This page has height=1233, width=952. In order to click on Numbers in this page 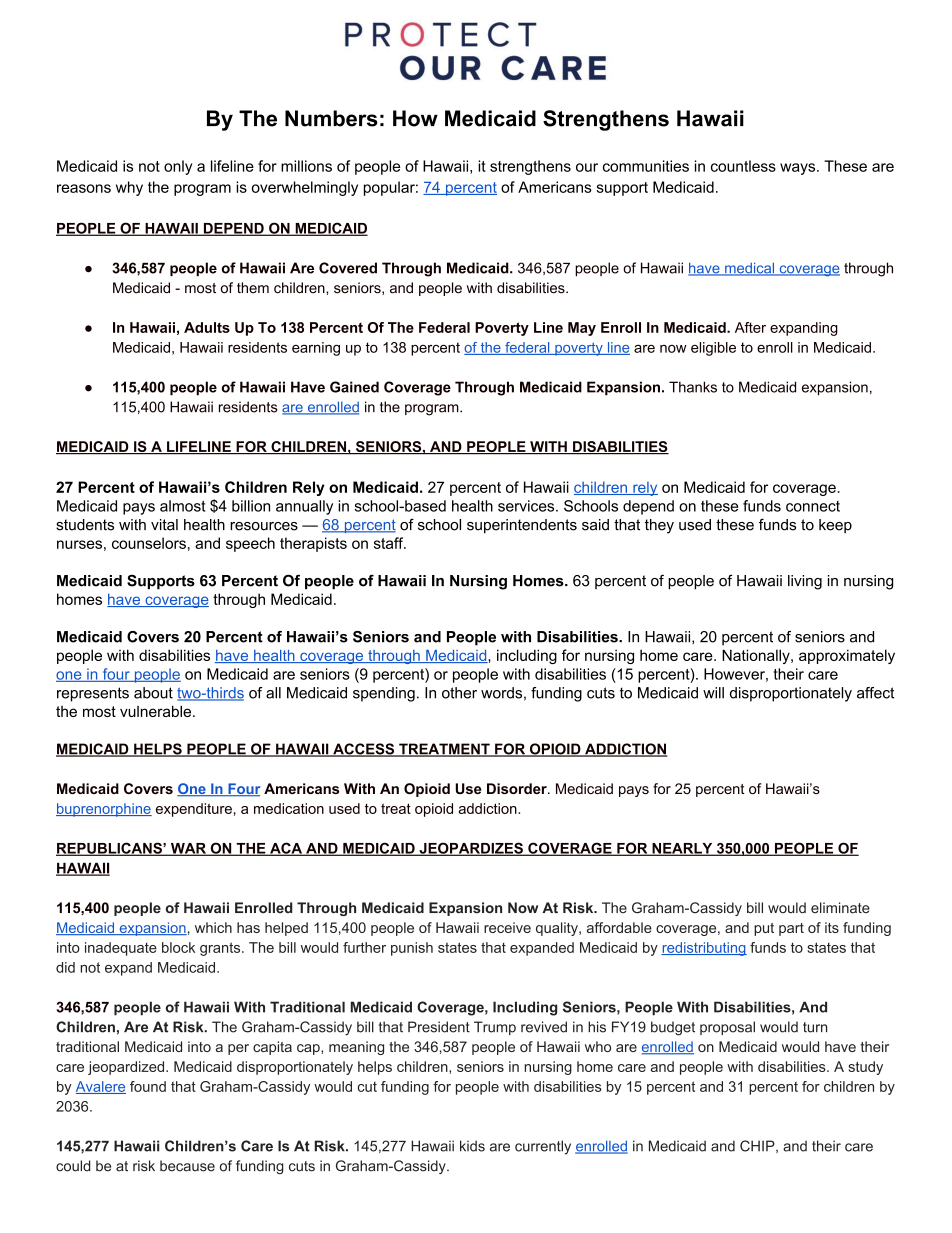, I will do `click(331, 118)`.
